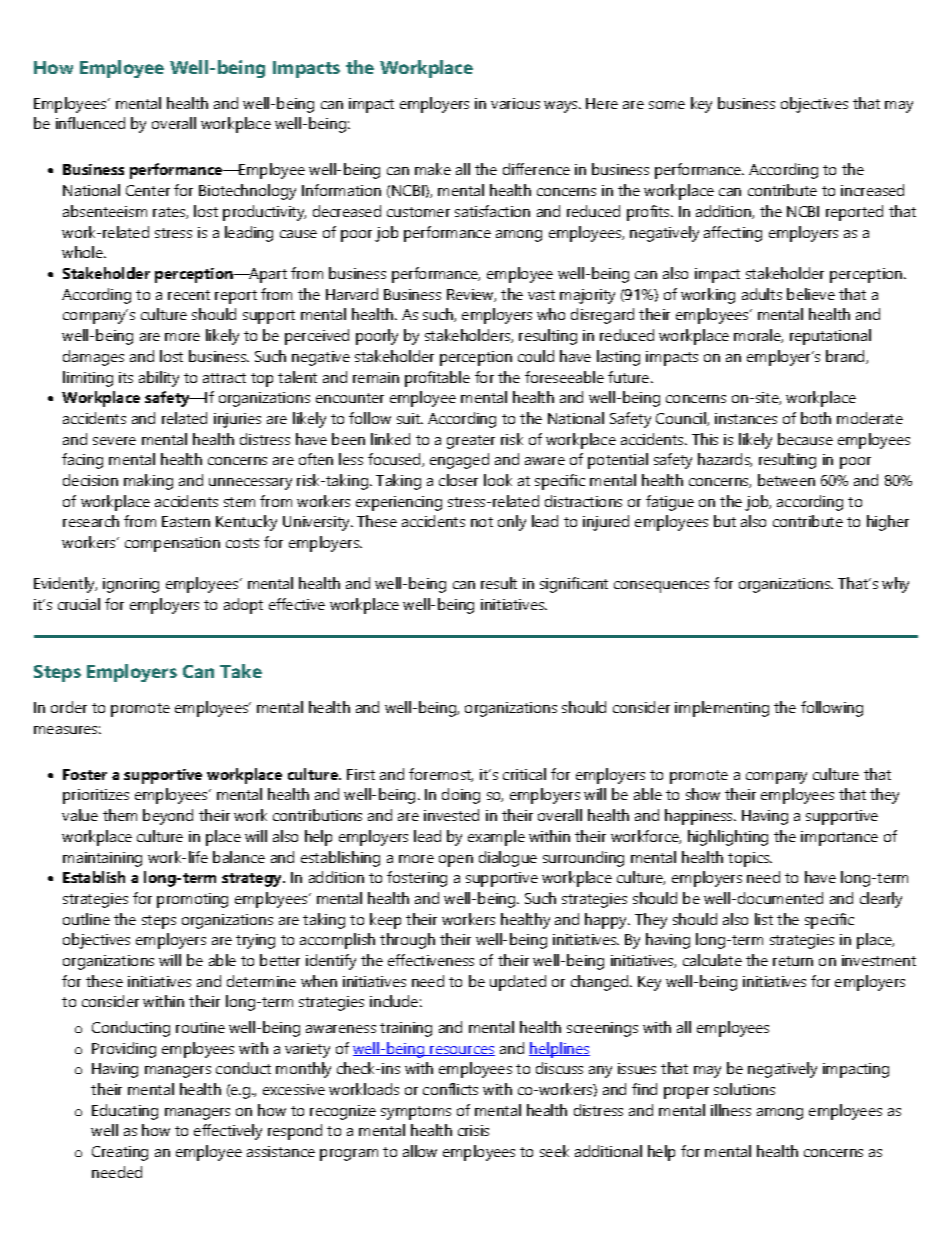 The height and width of the screenshot is (1233, 952). Describe the element at coordinates (574, 585) in the screenshot. I see `significant` at that location.
